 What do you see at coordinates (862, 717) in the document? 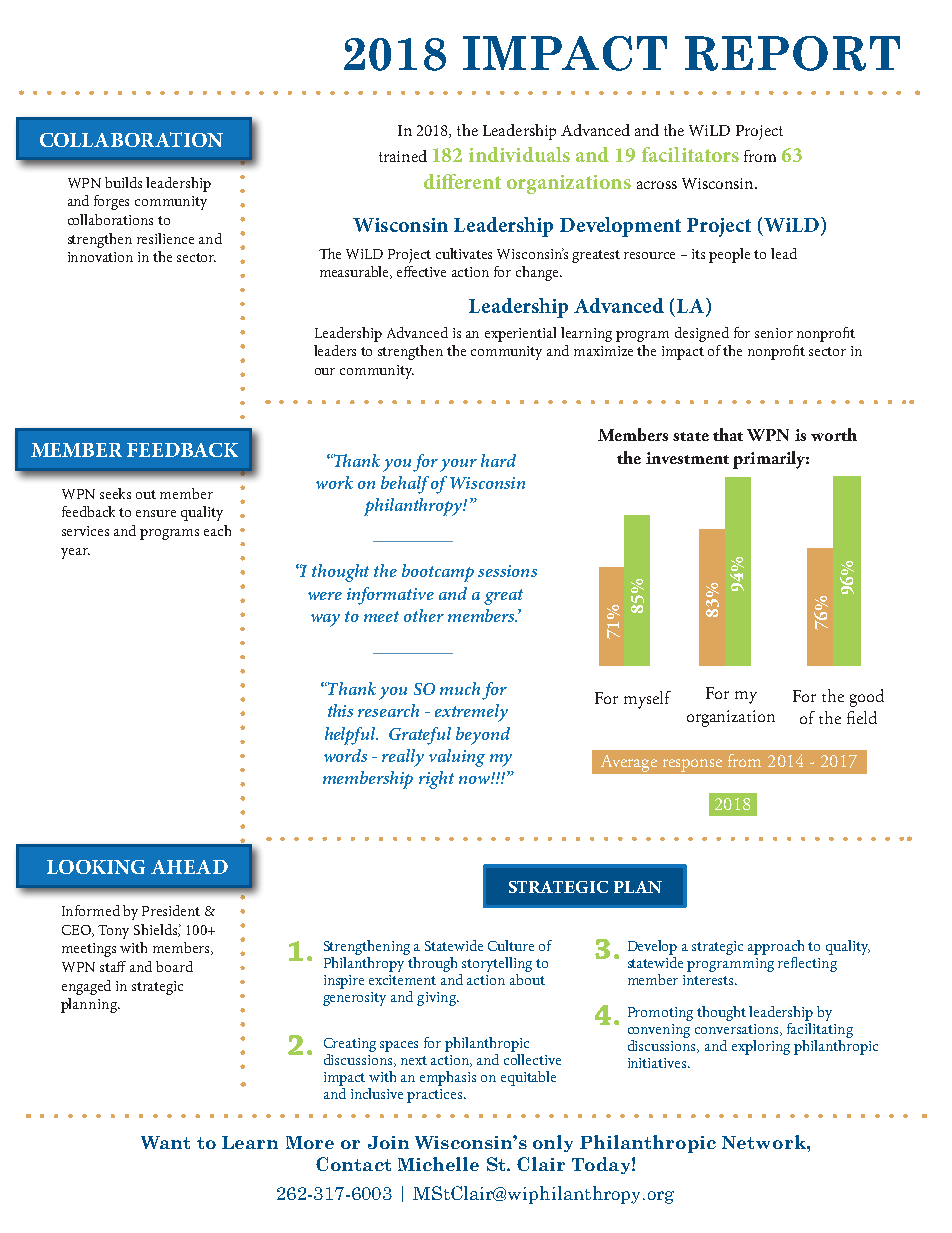
I see `field` at bounding box center [862, 717].
